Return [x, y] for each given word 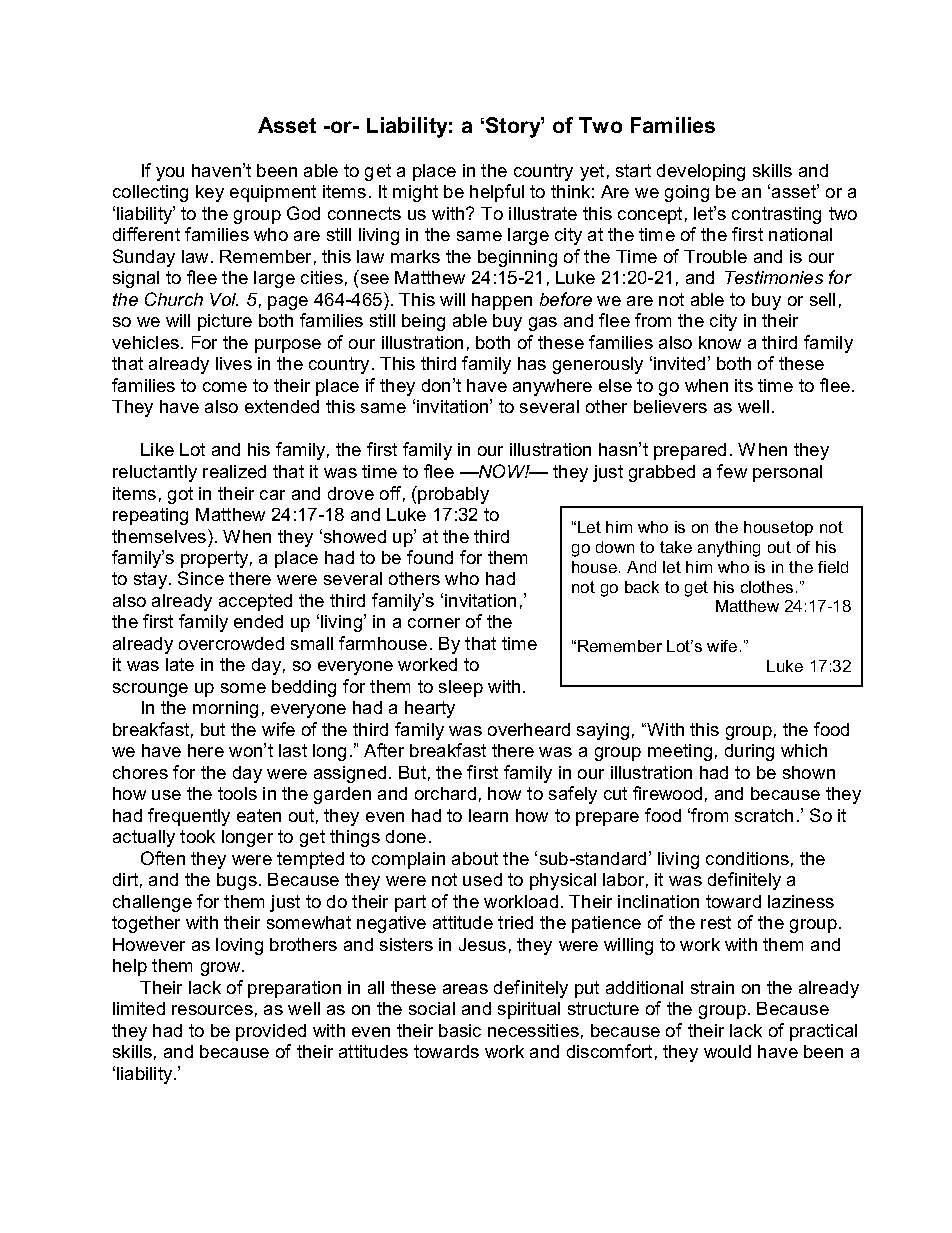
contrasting [776, 215]
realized [234, 471]
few [732, 471]
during [749, 752]
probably [452, 495]
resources [212, 1010]
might [415, 193]
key [210, 193]
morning [225, 709]
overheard [529, 729]
